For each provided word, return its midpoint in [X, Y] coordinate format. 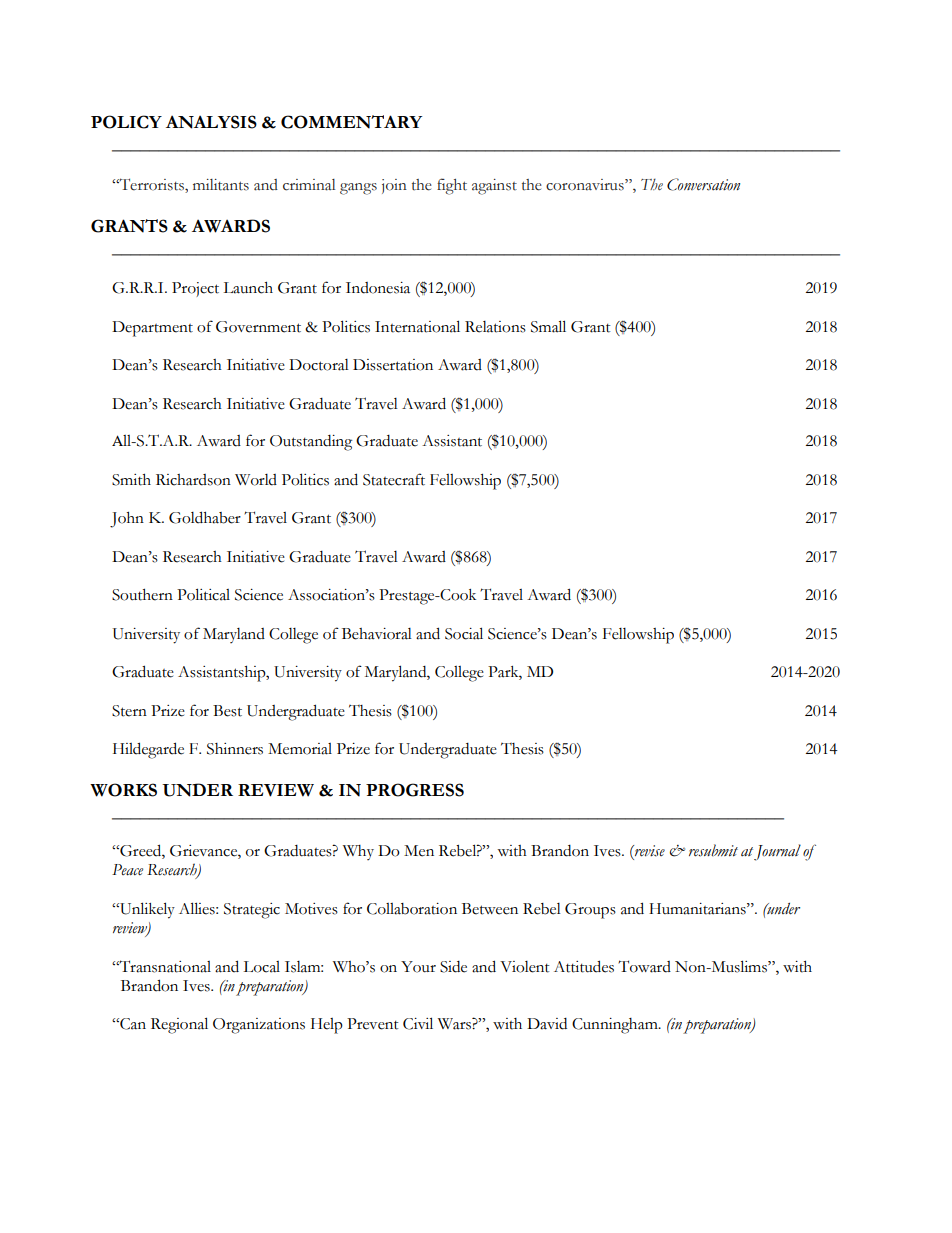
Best [227, 711]
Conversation [703, 184]
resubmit [713, 850]
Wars [455, 1024]
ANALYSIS [211, 122]
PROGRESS [415, 790]
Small [548, 326]
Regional [179, 1025]
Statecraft [394, 479]
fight [452, 186]
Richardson [193, 480]
